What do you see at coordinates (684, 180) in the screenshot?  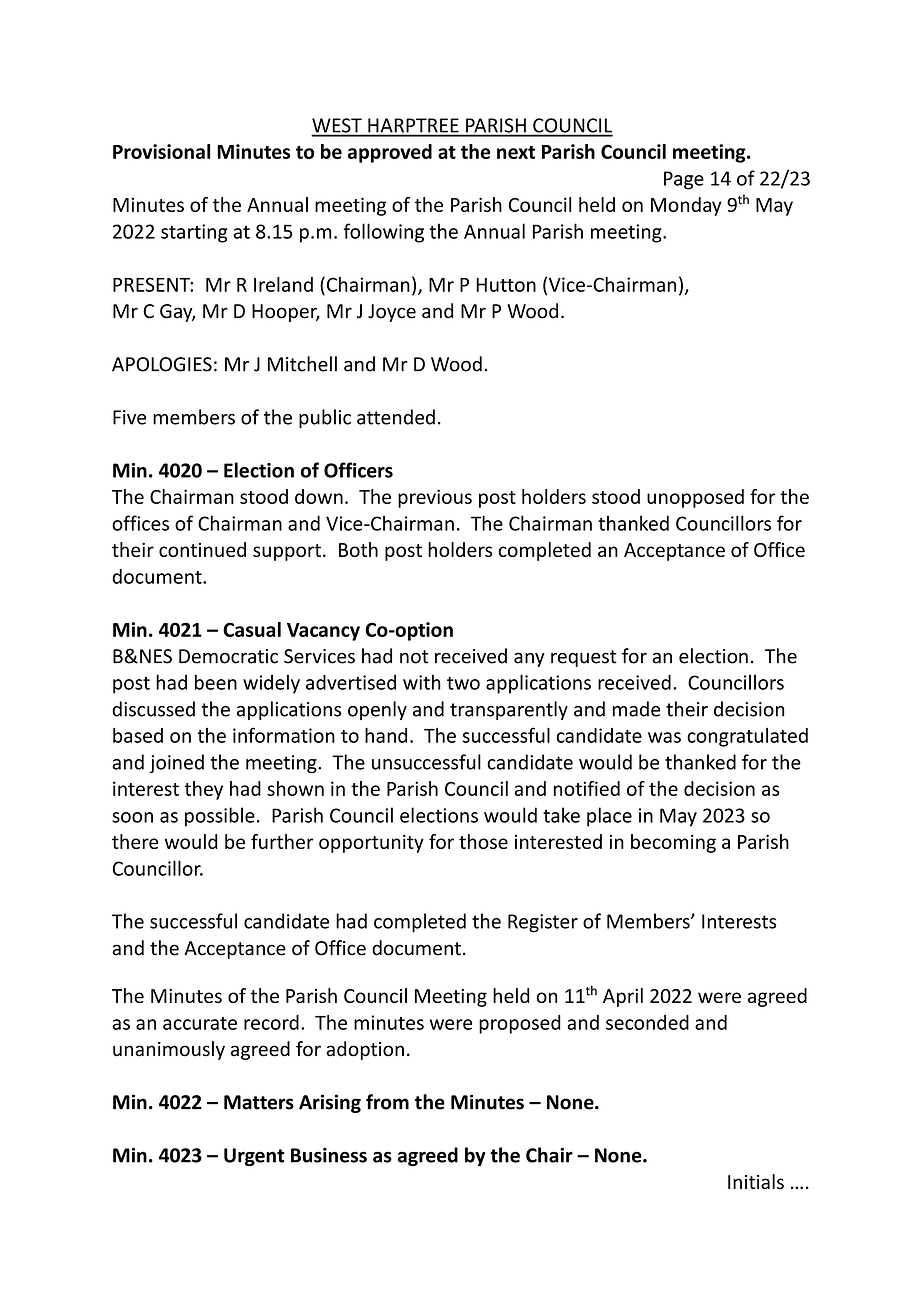 I see `Page` at bounding box center [684, 180].
